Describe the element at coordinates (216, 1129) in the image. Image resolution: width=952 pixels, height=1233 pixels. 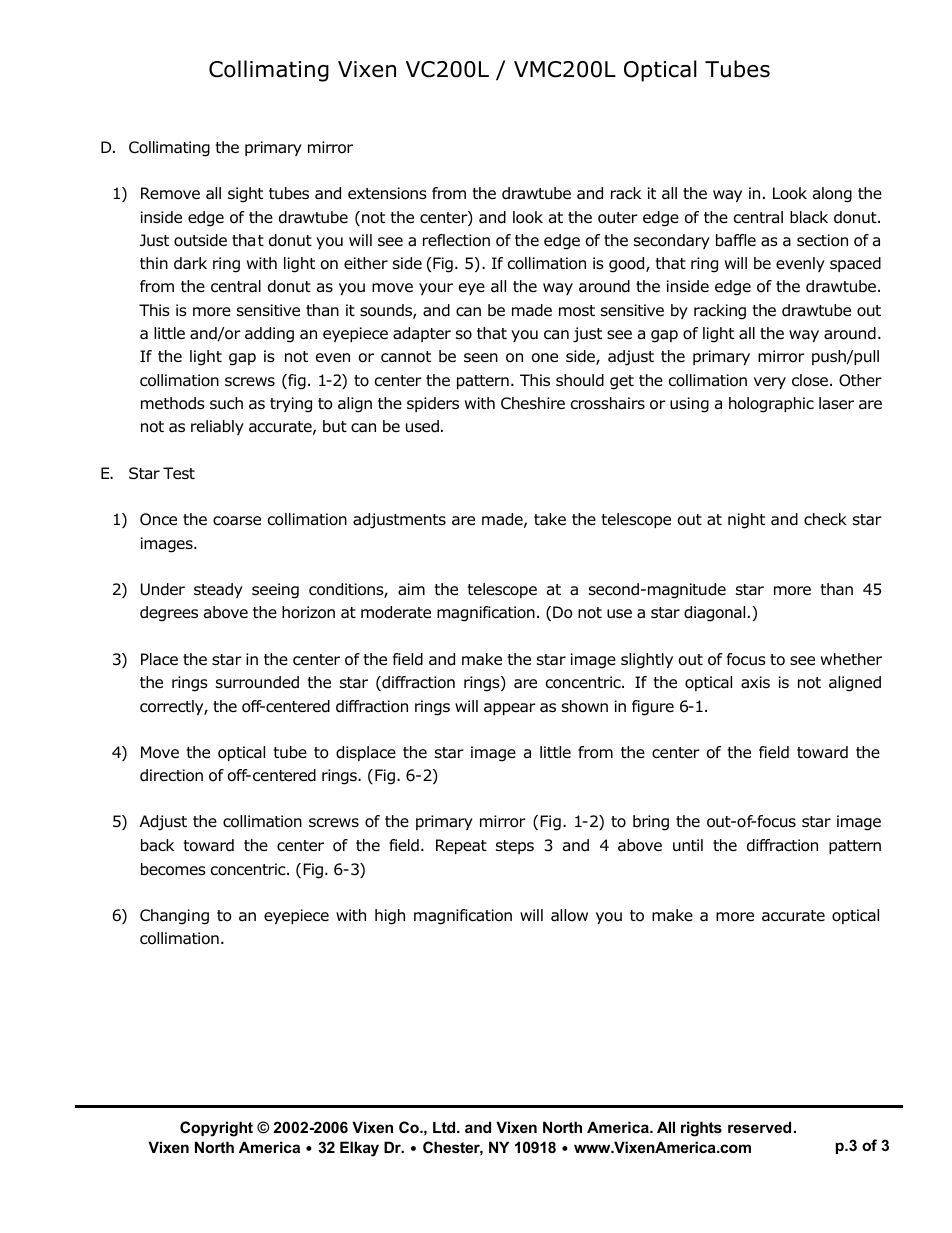
I see `Copyright` at that location.
